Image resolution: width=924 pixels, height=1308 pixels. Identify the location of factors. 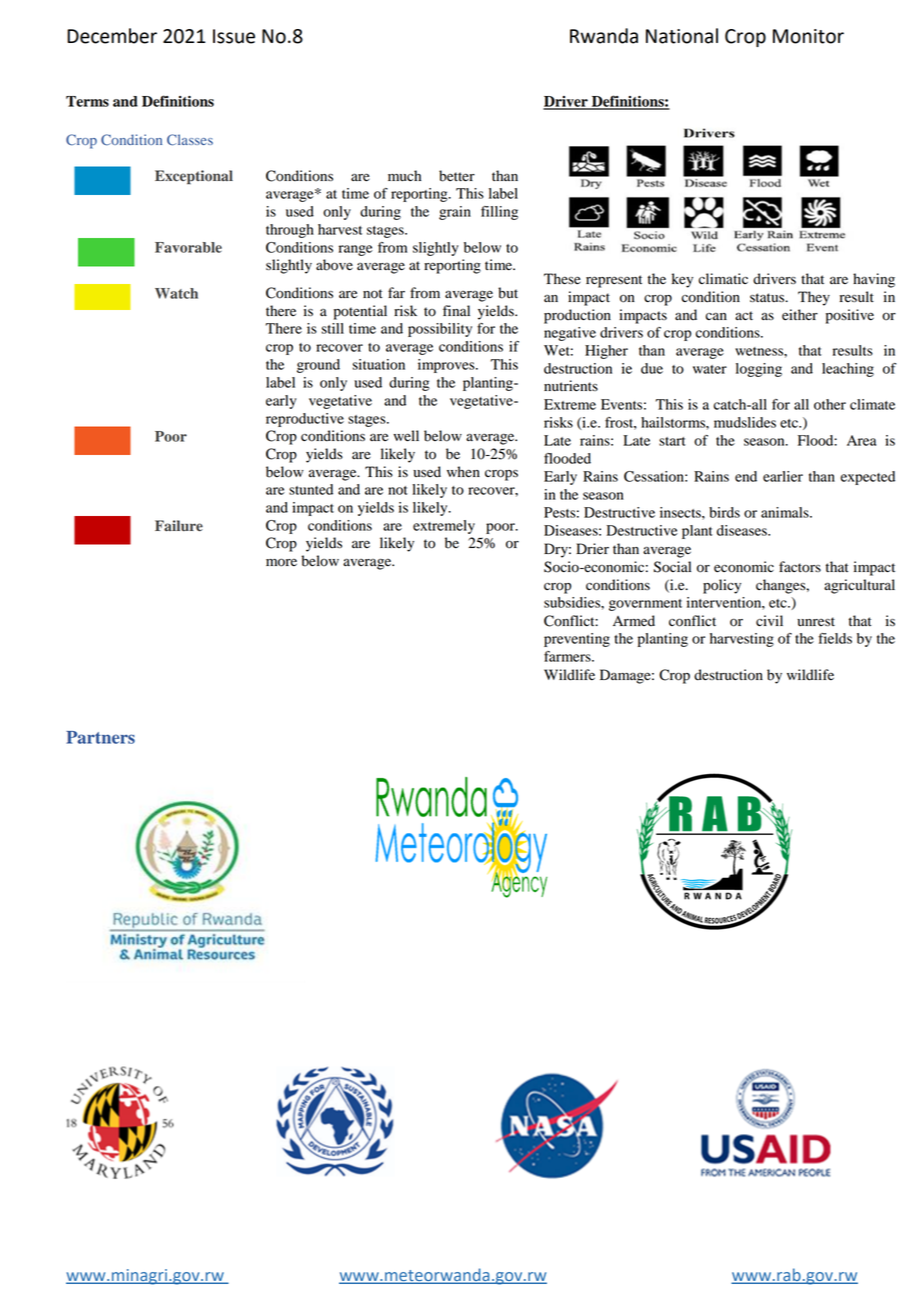
(800, 567).
